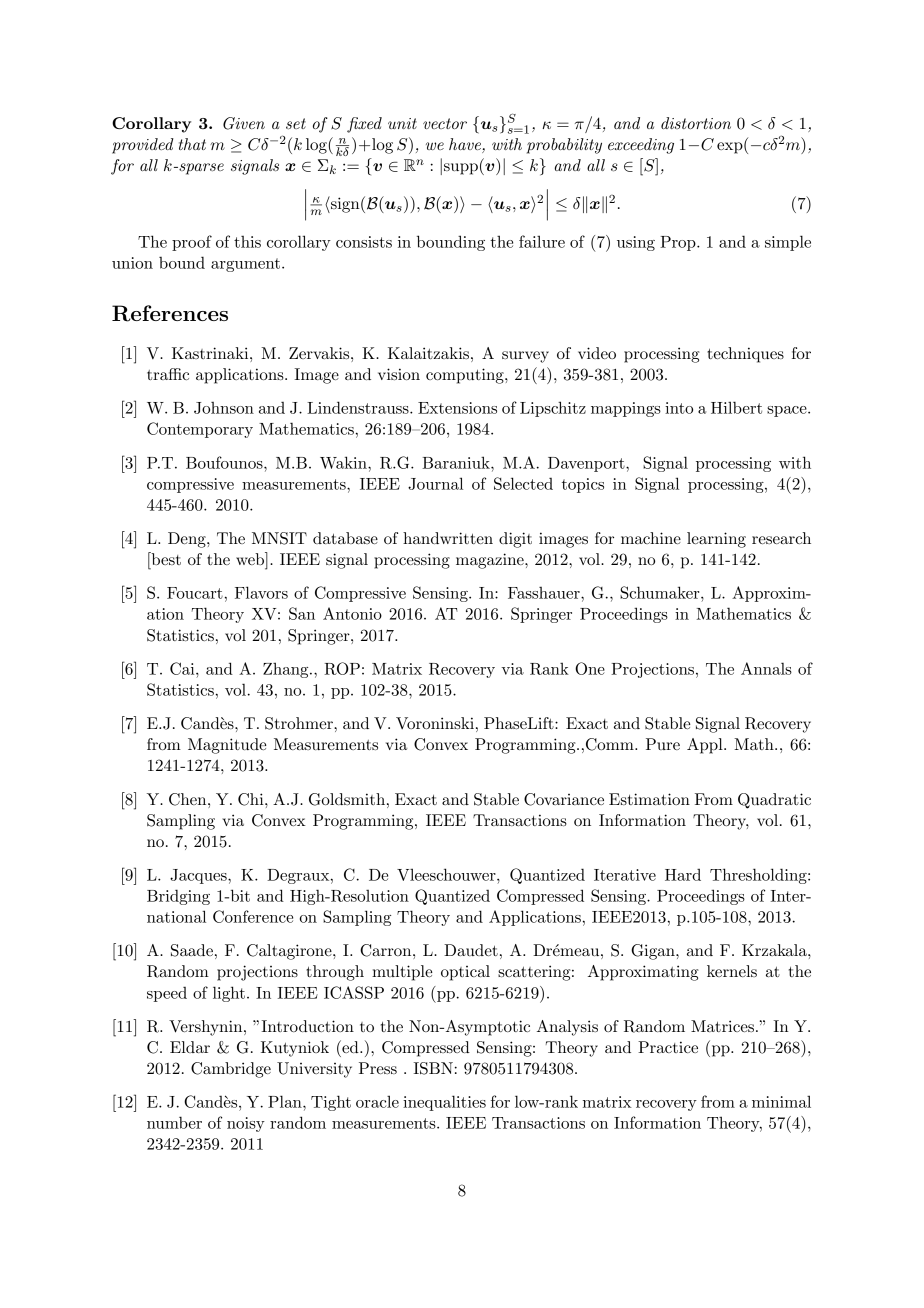 The image size is (924, 1308). What do you see at coordinates (227, 746) in the page?
I see `Magnitude` at bounding box center [227, 746].
